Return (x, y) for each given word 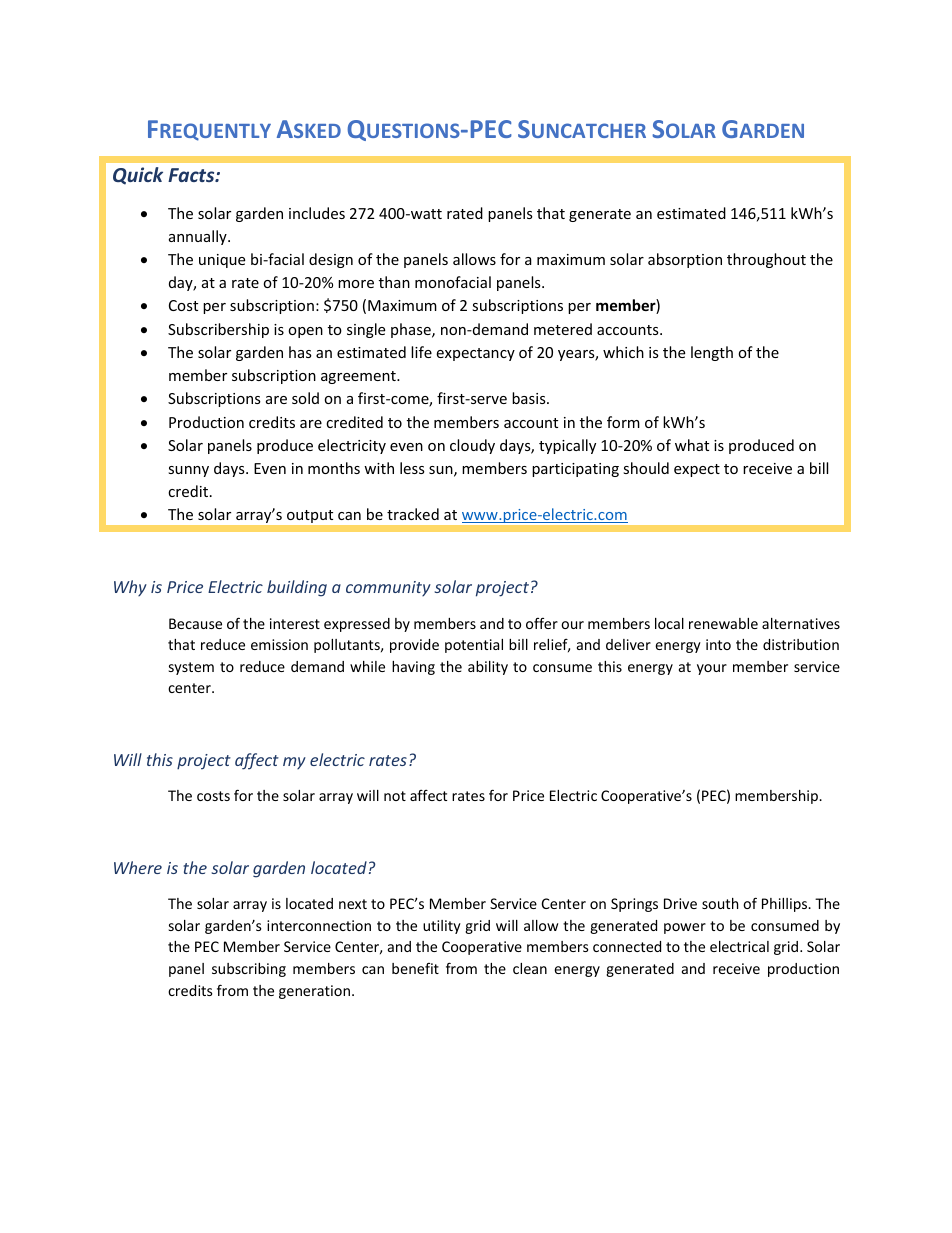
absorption (685, 260)
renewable (723, 623)
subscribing (249, 970)
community (388, 588)
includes (317, 213)
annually (199, 237)
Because (195, 623)
